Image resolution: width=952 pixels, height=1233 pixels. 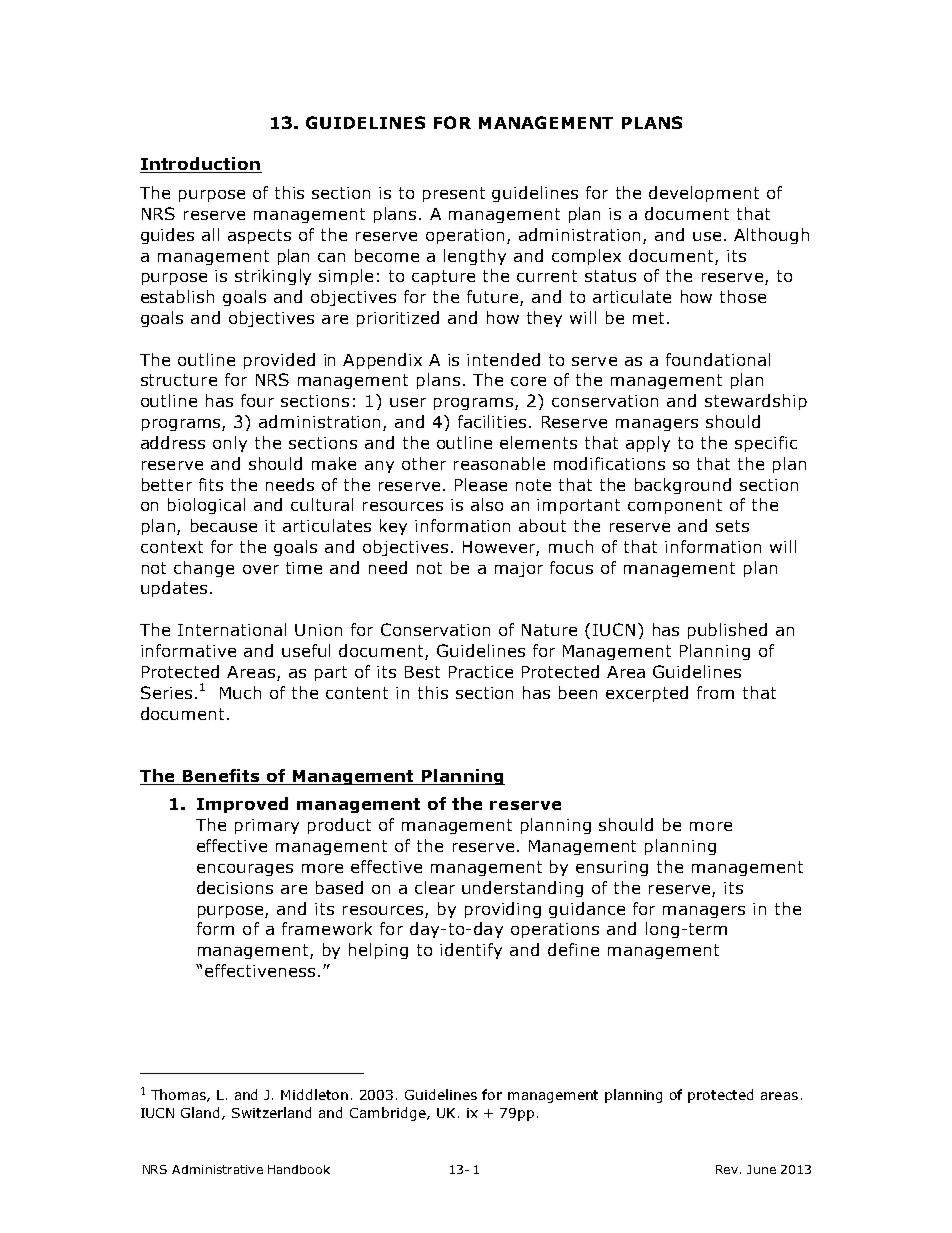 What do you see at coordinates (235, 887) in the screenshot?
I see `decisions` at bounding box center [235, 887].
